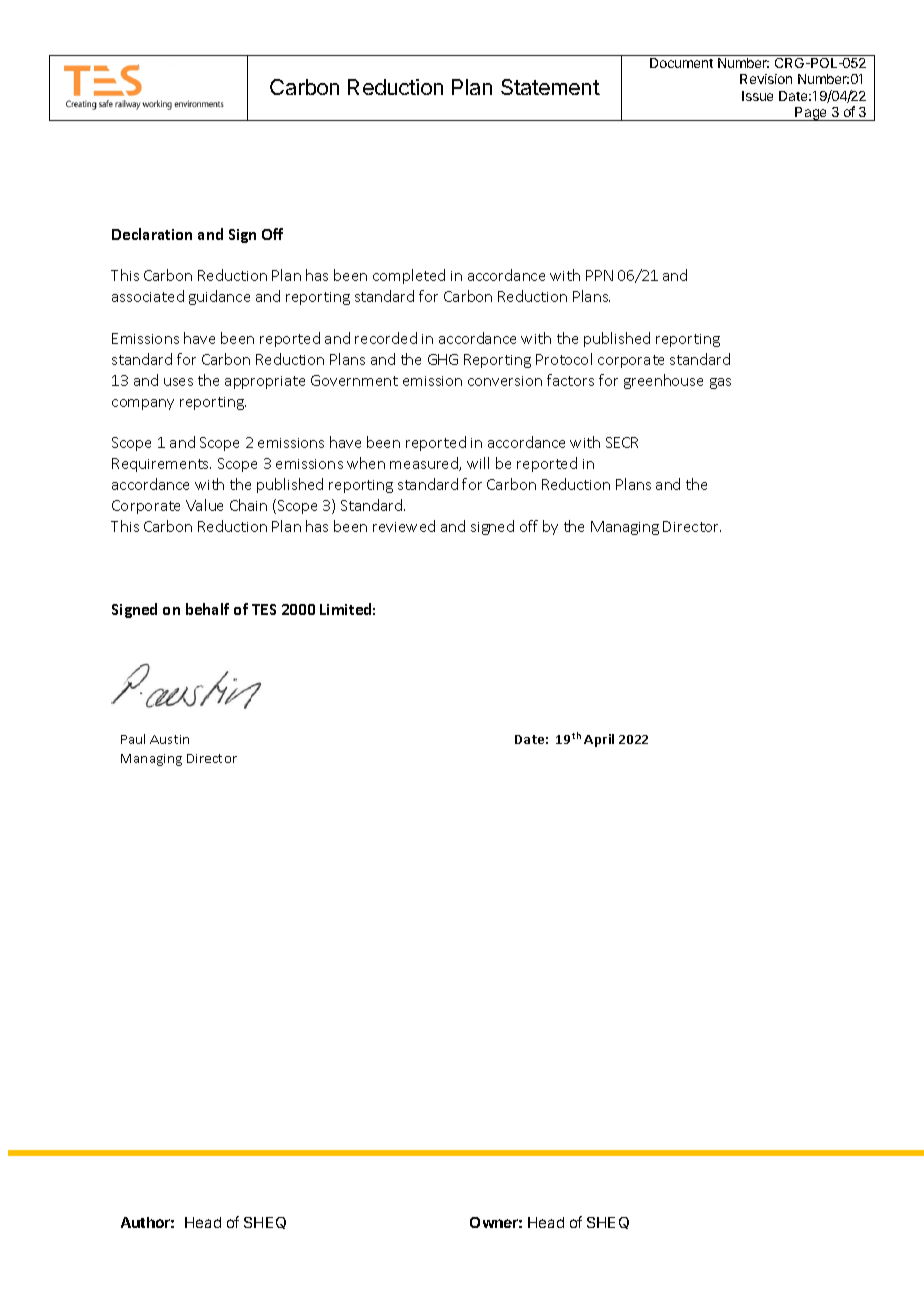 This screenshot has width=924, height=1308. I want to click on Austin, so click(169, 739).
